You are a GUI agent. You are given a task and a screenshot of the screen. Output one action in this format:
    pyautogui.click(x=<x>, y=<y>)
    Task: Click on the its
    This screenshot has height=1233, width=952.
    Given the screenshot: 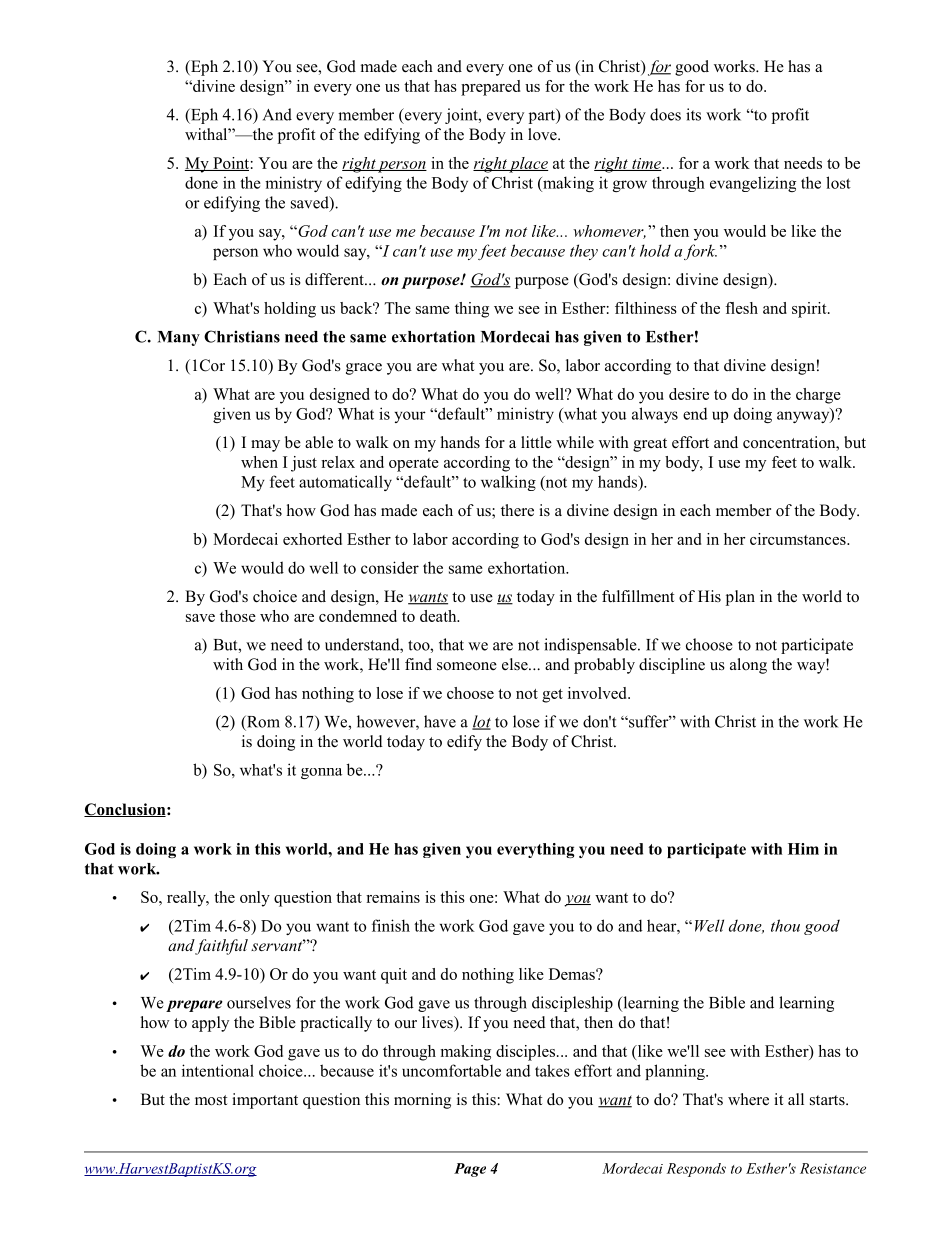 What is the action you would take?
    pyautogui.click(x=693, y=114)
